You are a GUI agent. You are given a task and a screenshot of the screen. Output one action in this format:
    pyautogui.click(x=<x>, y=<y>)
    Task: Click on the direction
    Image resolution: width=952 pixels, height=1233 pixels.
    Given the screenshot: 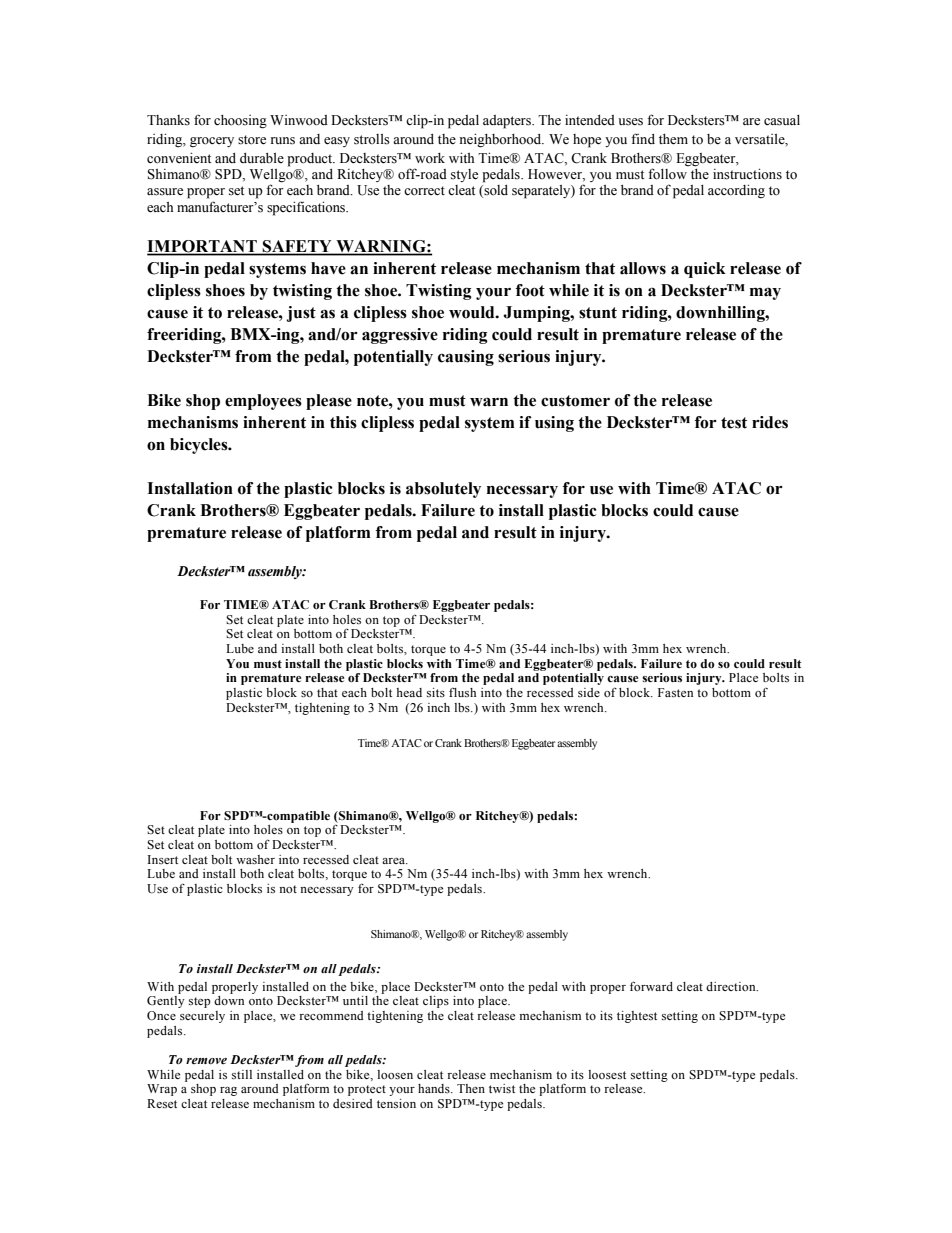 What is the action you would take?
    pyautogui.click(x=732, y=986)
